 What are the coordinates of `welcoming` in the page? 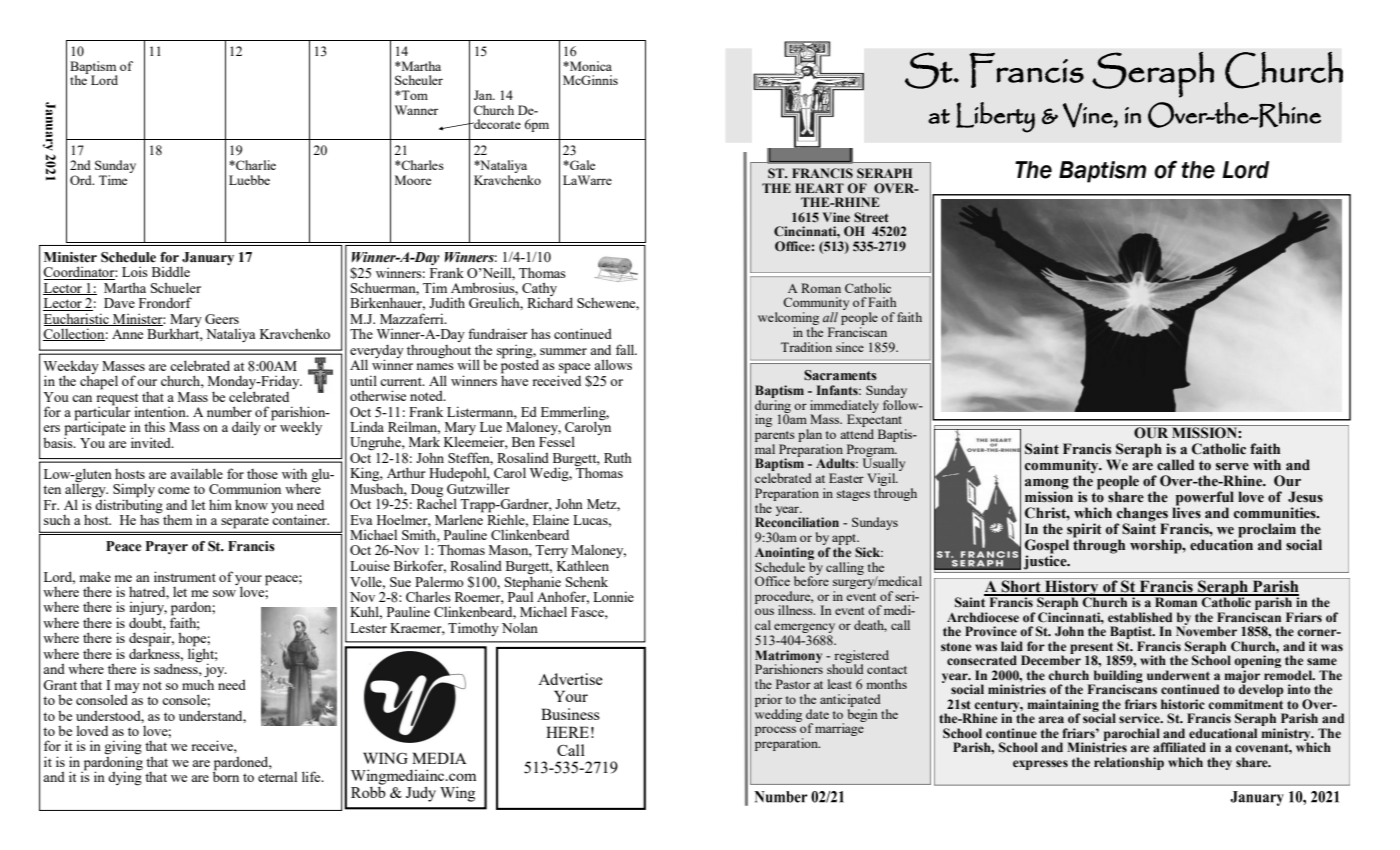 It's located at (788, 318).
